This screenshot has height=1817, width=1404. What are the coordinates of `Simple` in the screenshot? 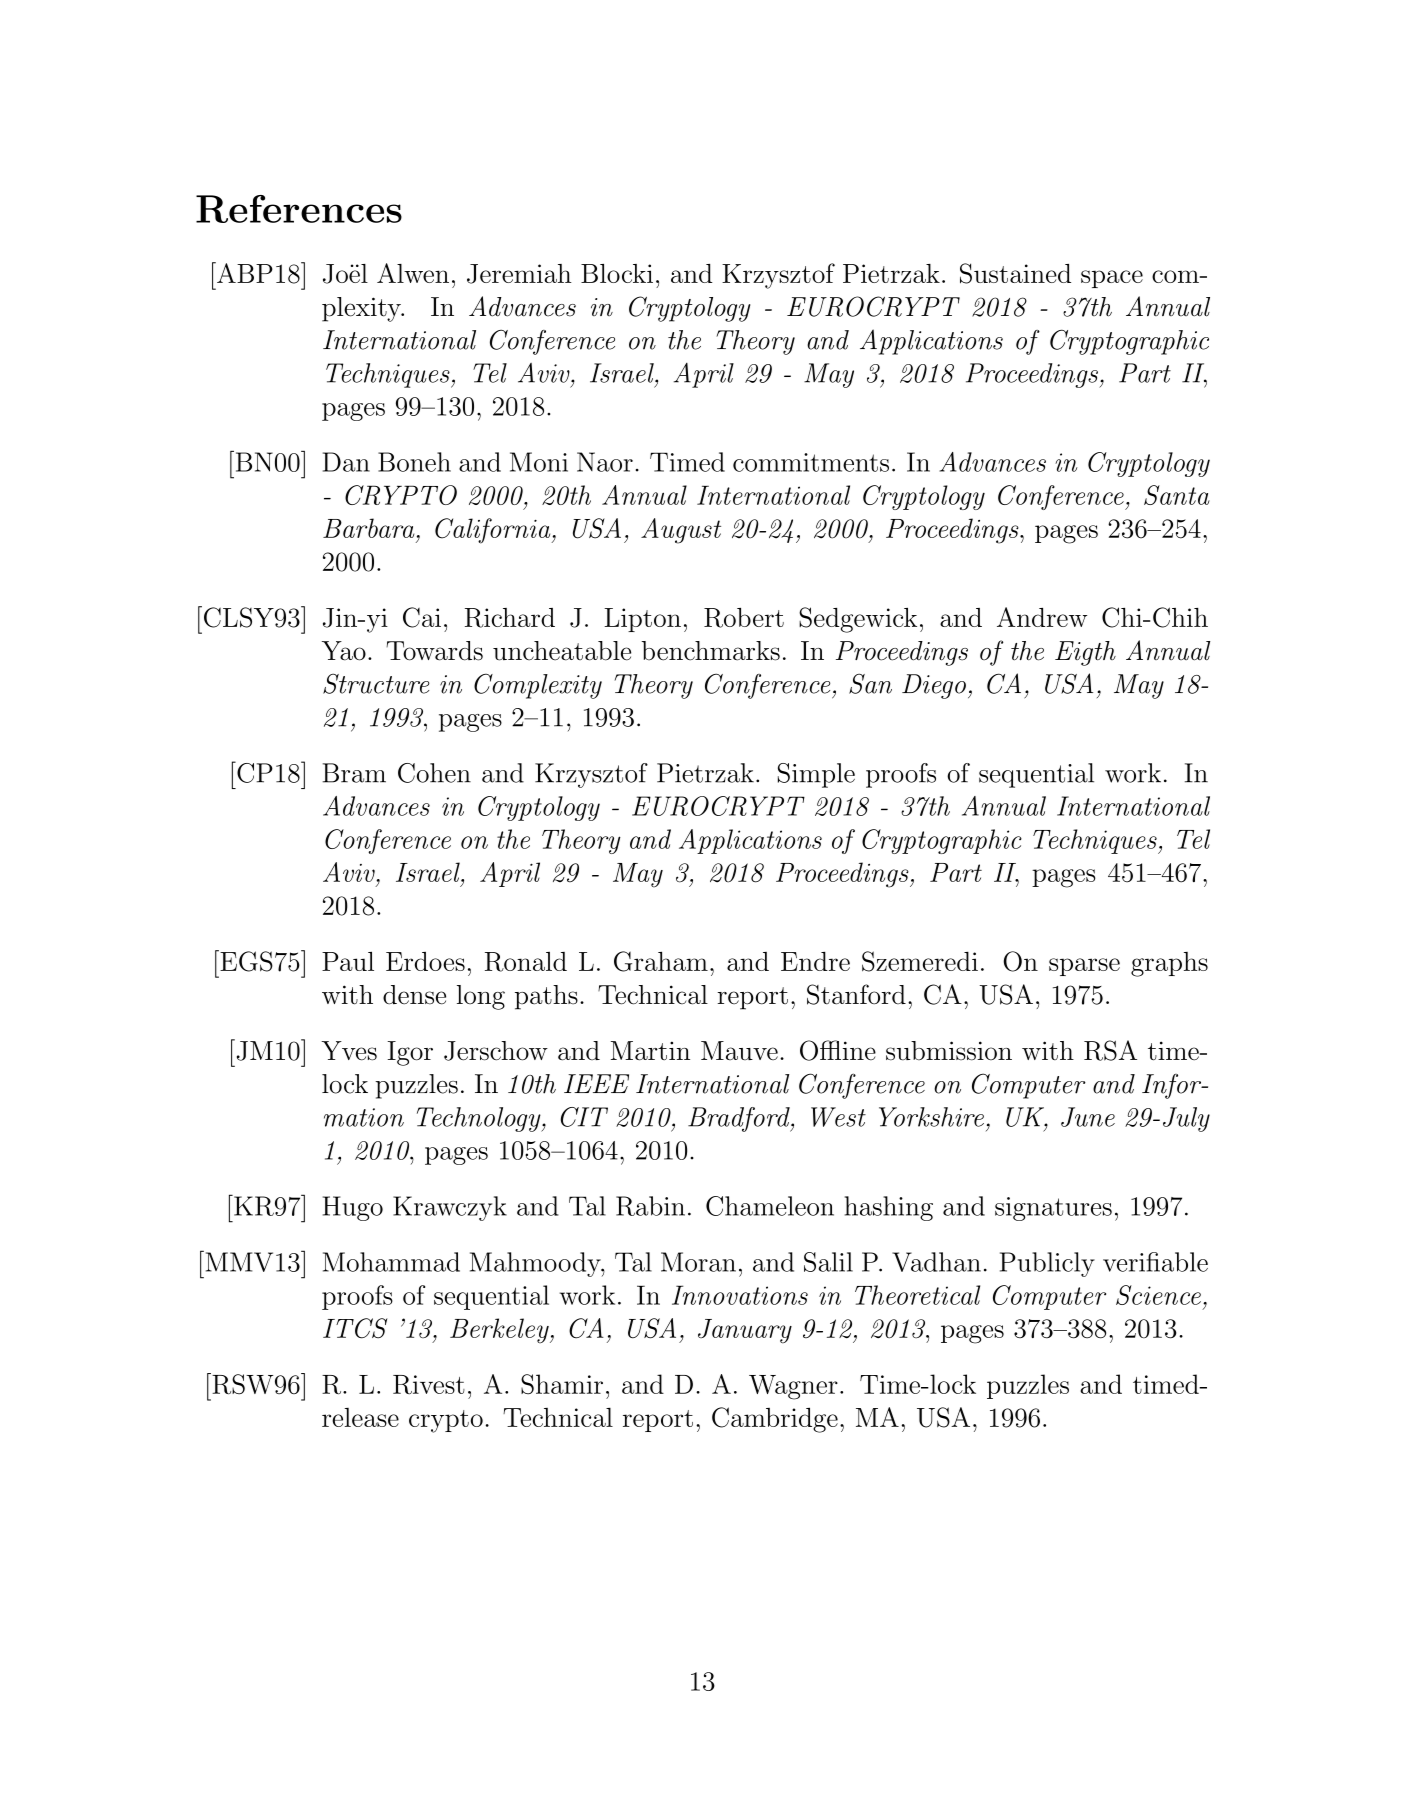 It's located at (816, 775).
